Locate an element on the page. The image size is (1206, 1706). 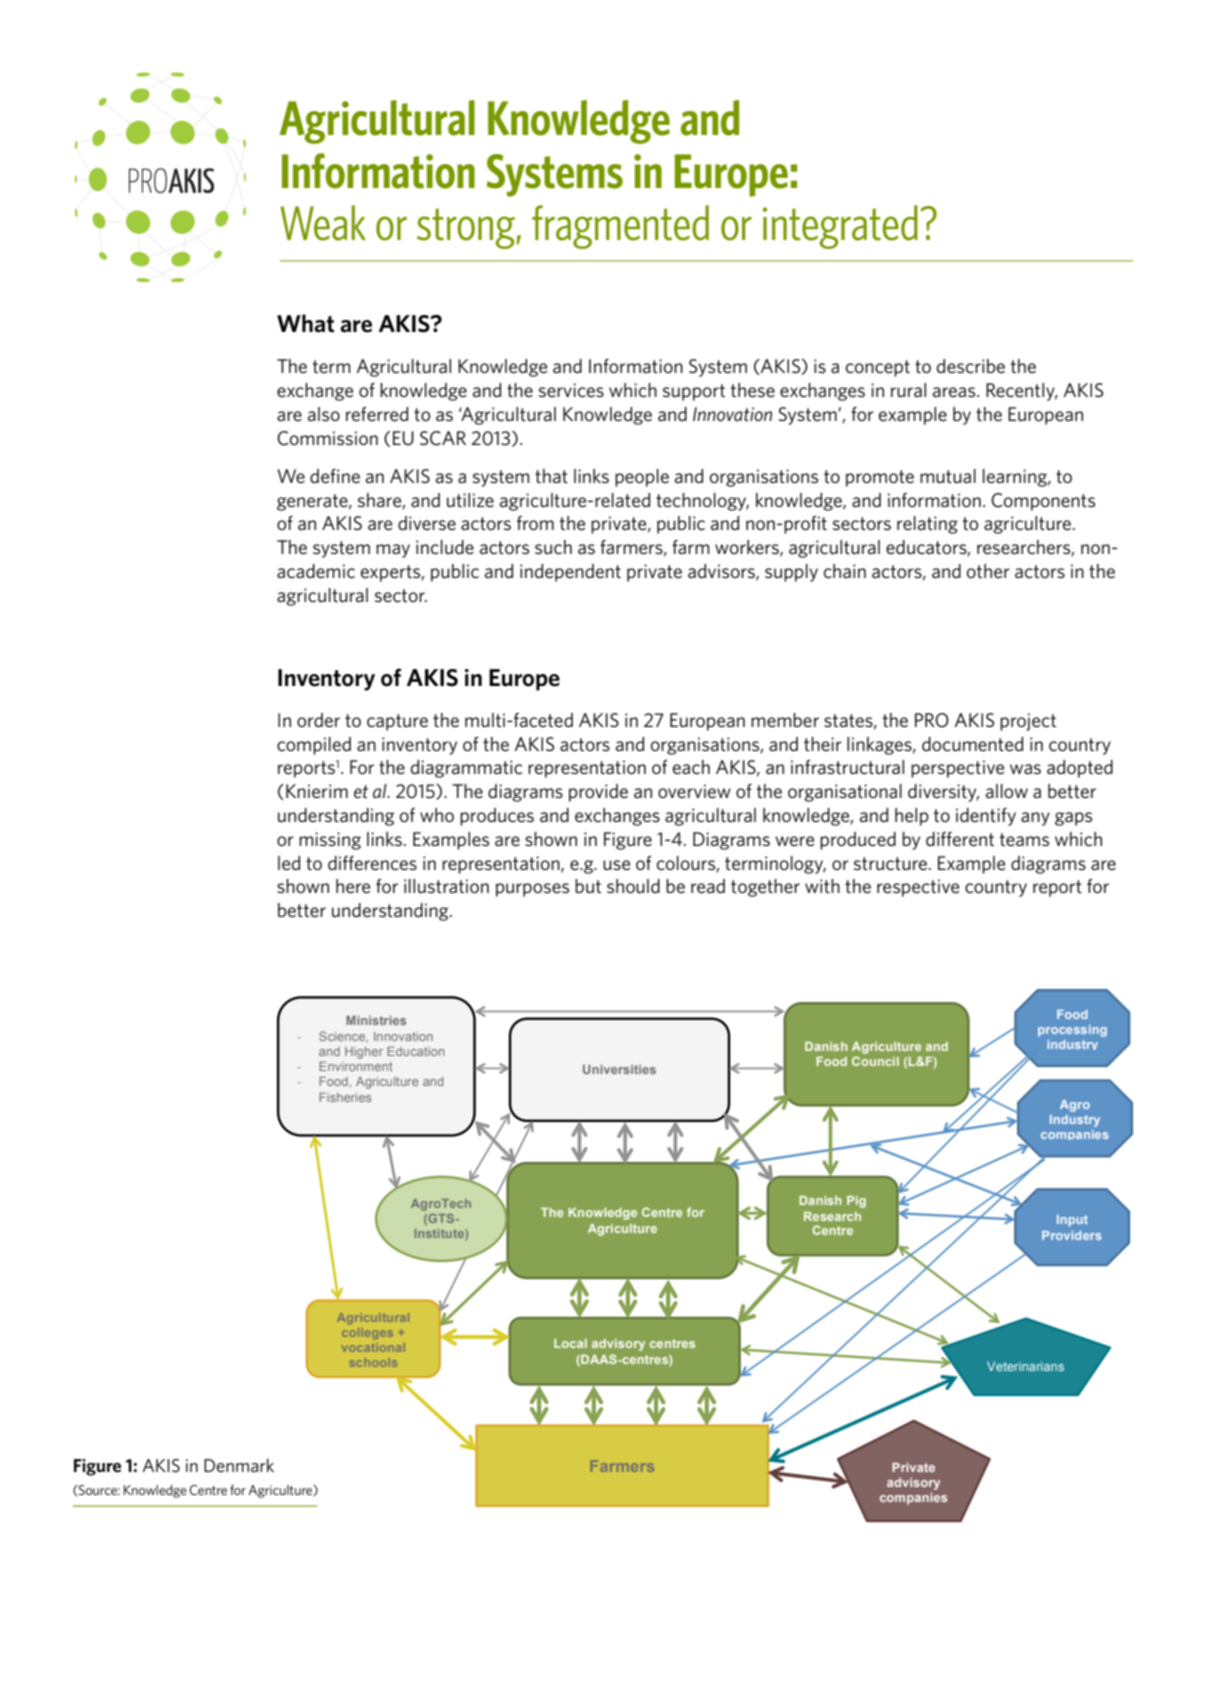
describe is located at coordinates (971, 366).
